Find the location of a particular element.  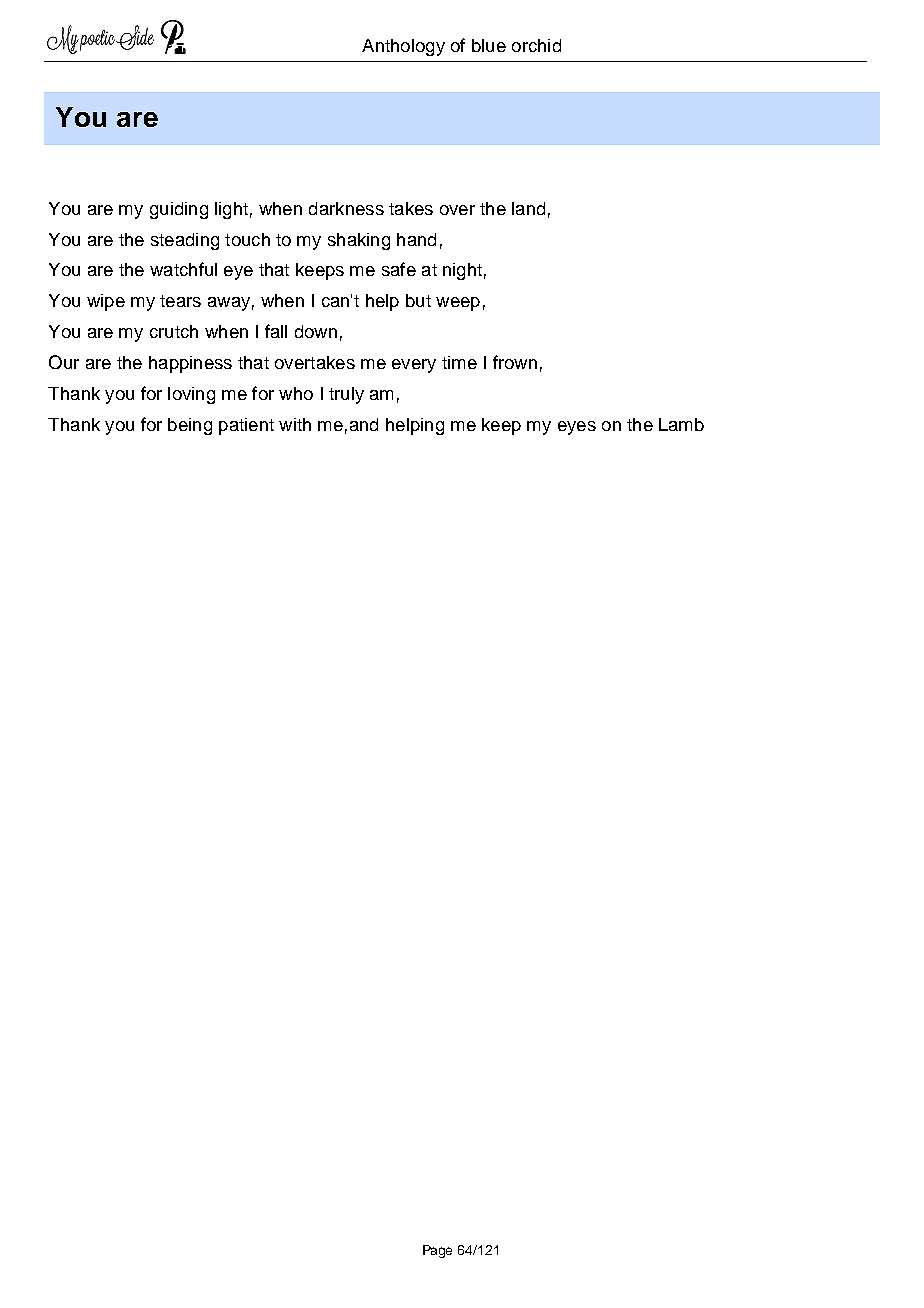

with is located at coordinates (295, 424).
